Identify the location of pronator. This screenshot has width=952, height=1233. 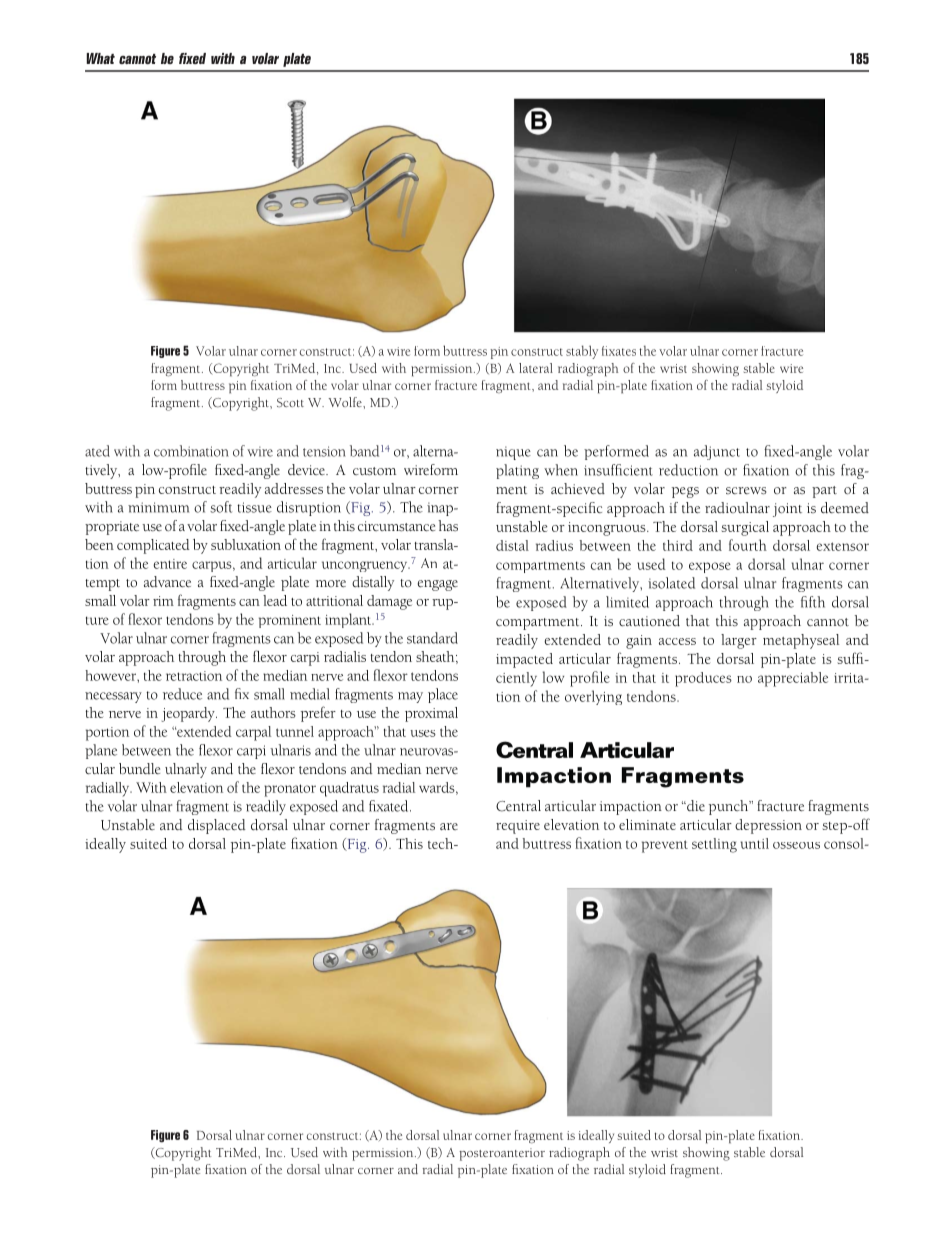
(290, 790).
